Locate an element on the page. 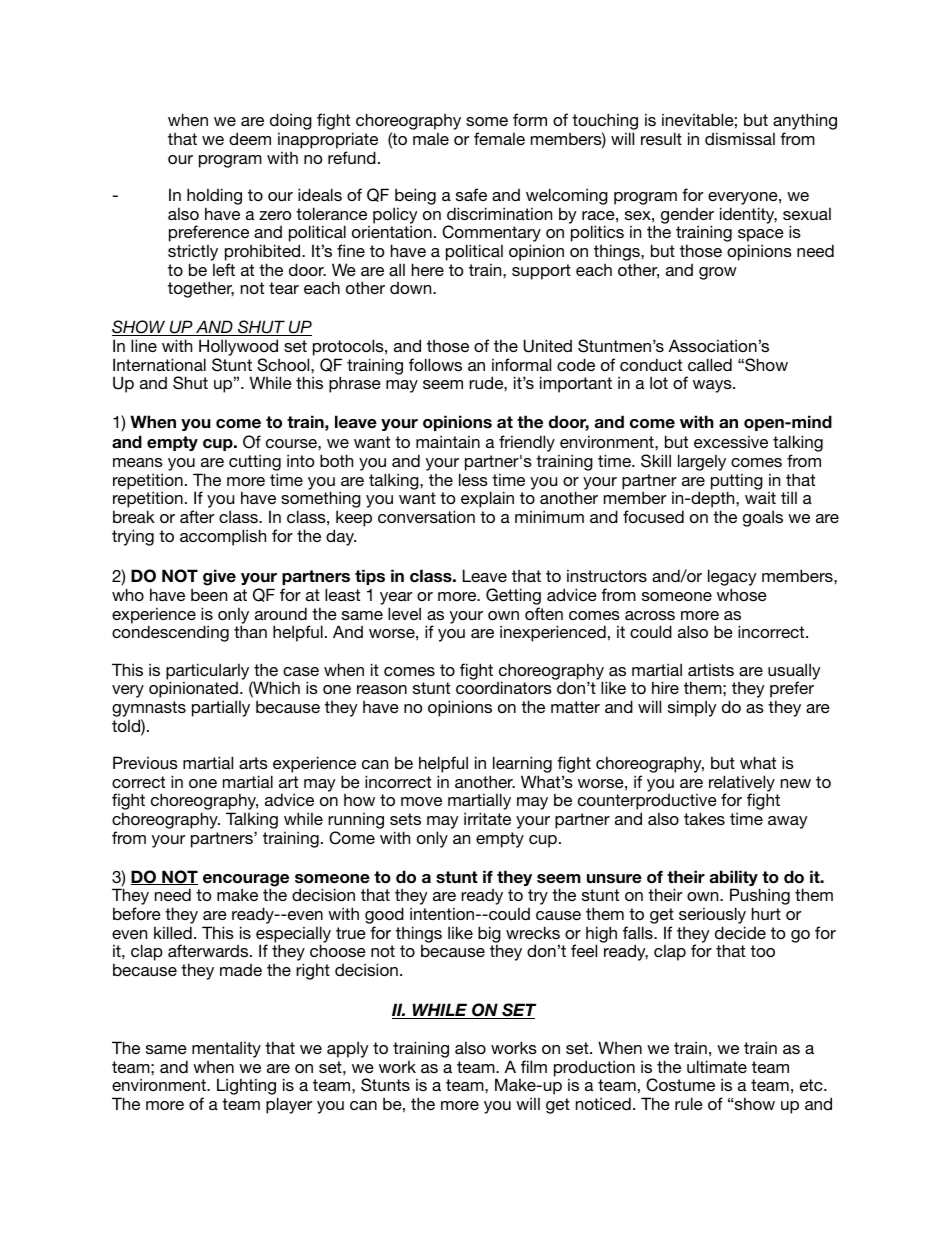  ultimate is located at coordinates (717, 1066).
